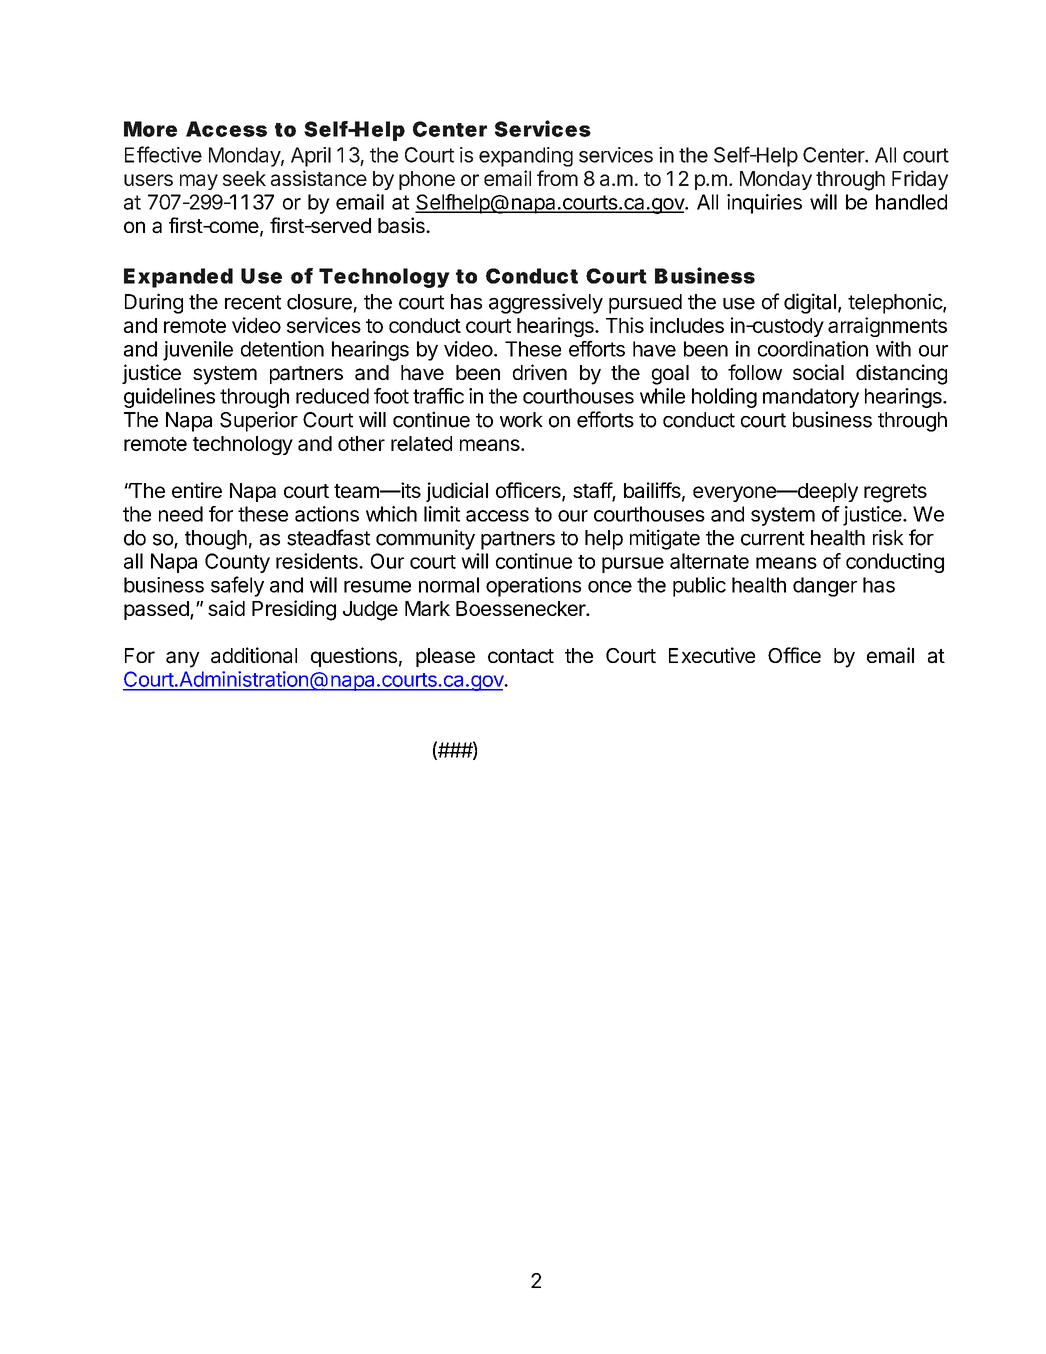 Image resolution: width=1046 pixels, height=1354 pixels. What do you see at coordinates (895, 493) in the document?
I see `regrets` at bounding box center [895, 493].
